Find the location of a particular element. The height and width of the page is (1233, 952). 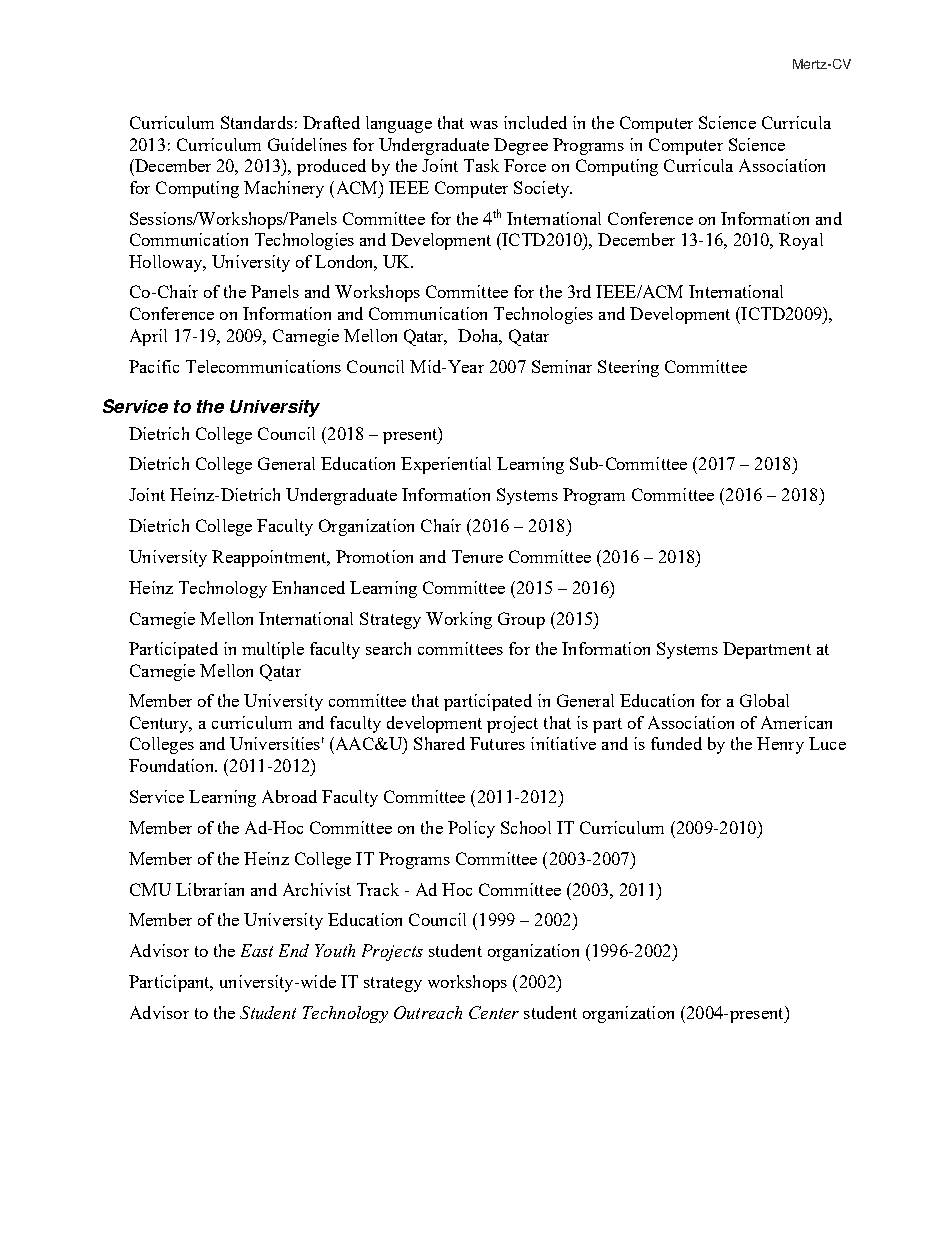

Center is located at coordinates (494, 1012).
